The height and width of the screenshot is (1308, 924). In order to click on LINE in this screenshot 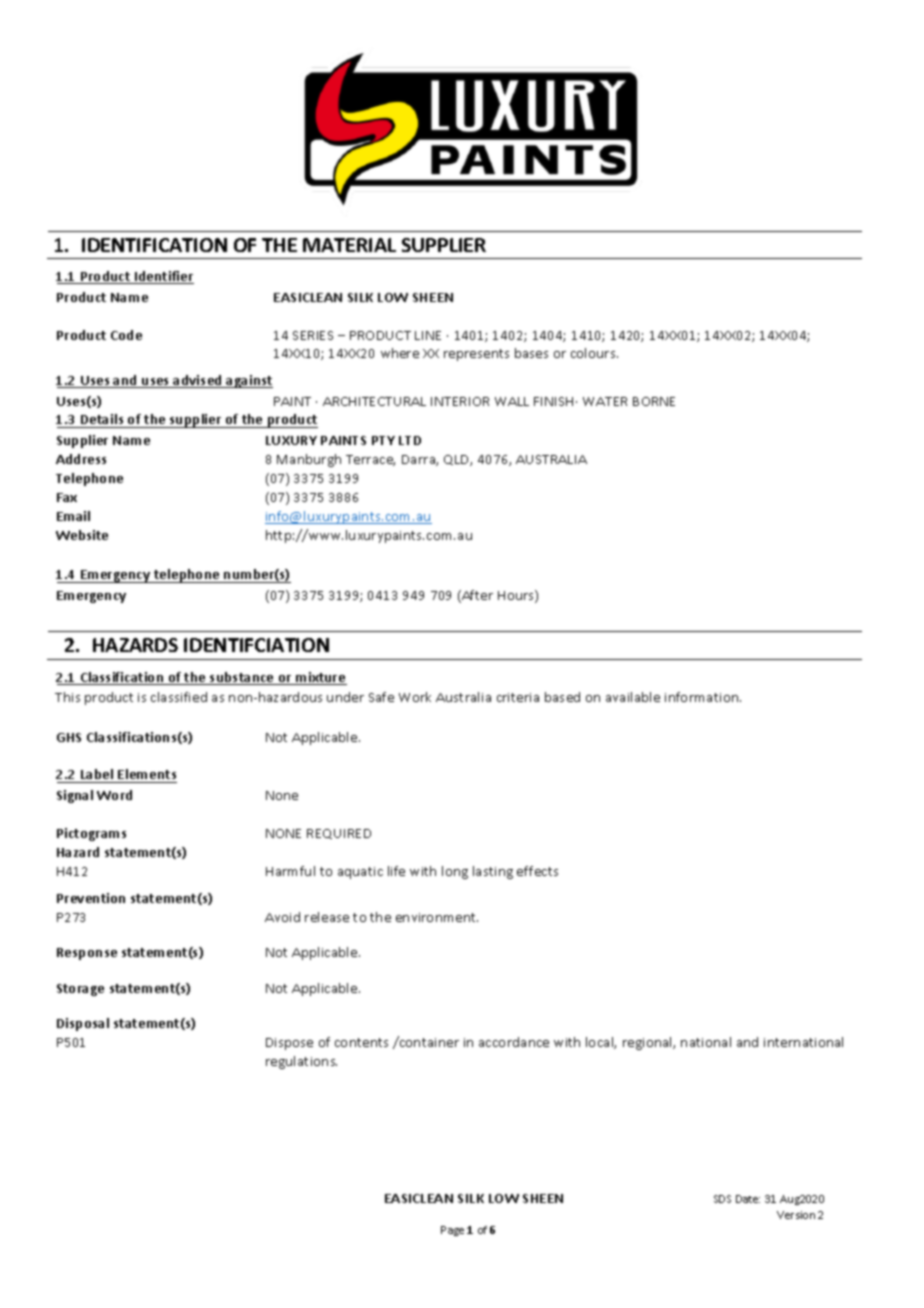, I will do `click(428, 335)`.
